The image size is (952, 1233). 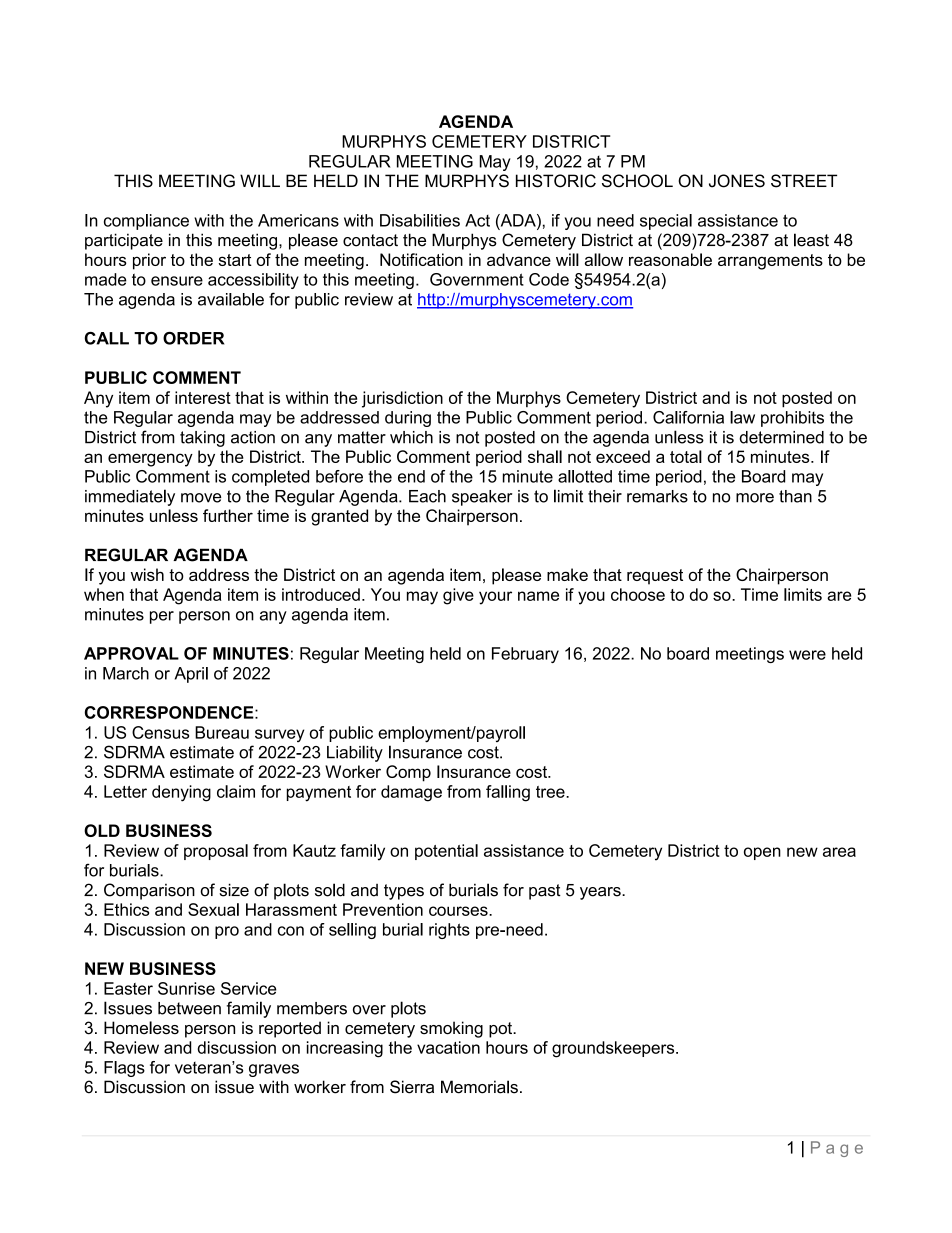 What do you see at coordinates (448, 1047) in the page?
I see `vacation` at bounding box center [448, 1047].
